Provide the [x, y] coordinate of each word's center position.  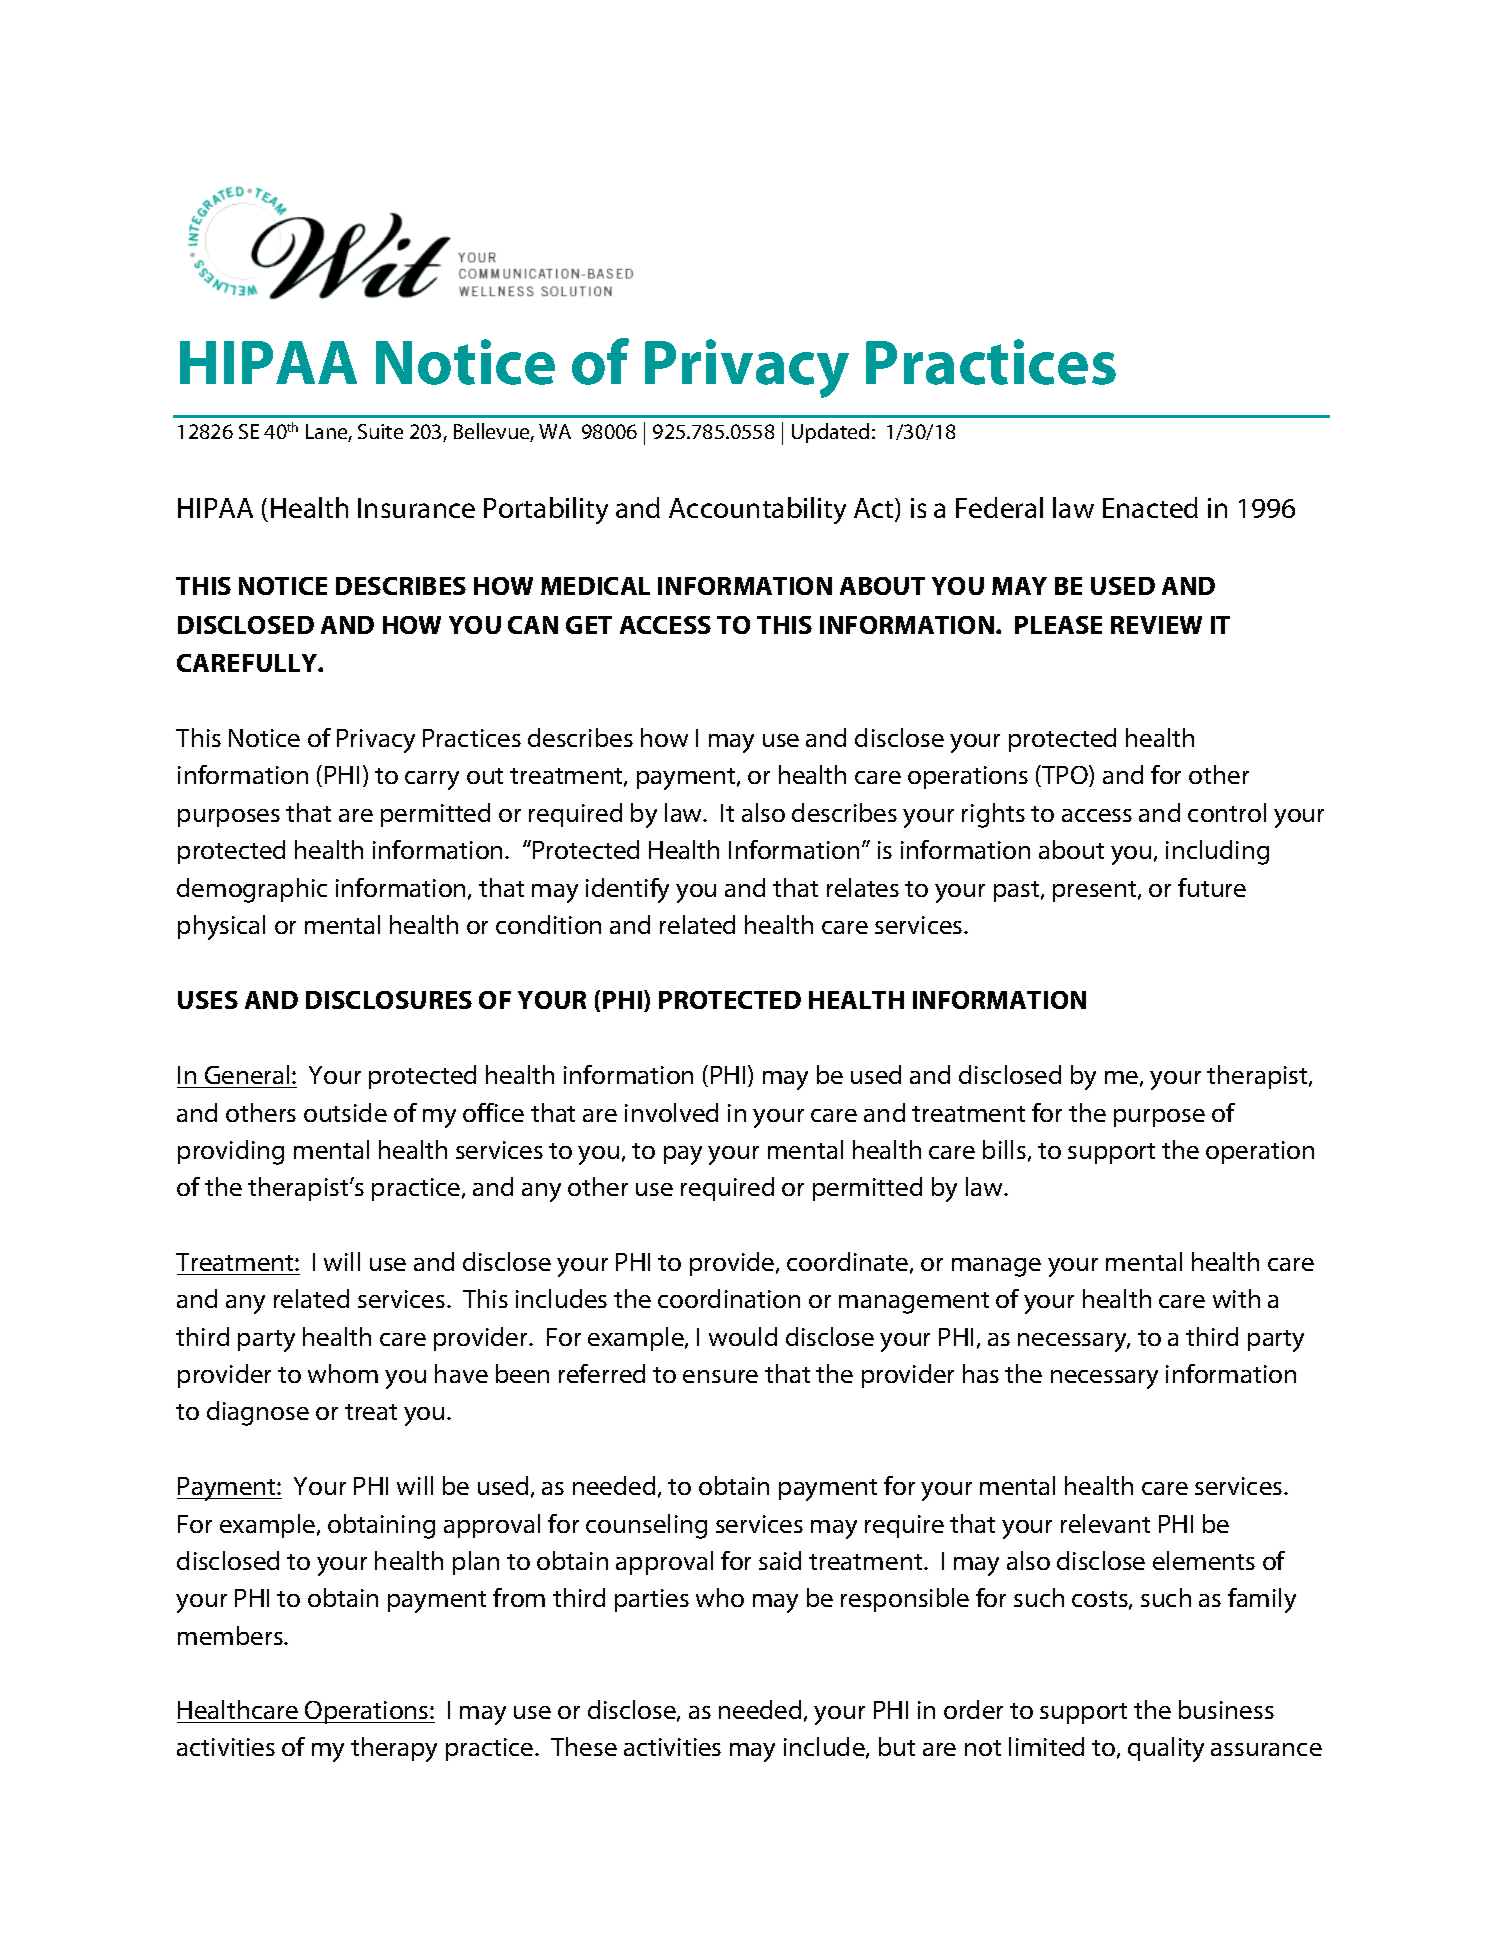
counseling [646, 1526]
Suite [380, 431]
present [1096, 891]
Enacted [1150, 507]
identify [627, 890]
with [1236, 1298]
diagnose [258, 1413]
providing [231, 1152]
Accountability [757, 510]
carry [432, 780]
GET [589, 625]
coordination [729, 1298]
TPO [1065, 776]
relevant [1105, 1523]
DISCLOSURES [389, 1000]
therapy [394, 1749]
